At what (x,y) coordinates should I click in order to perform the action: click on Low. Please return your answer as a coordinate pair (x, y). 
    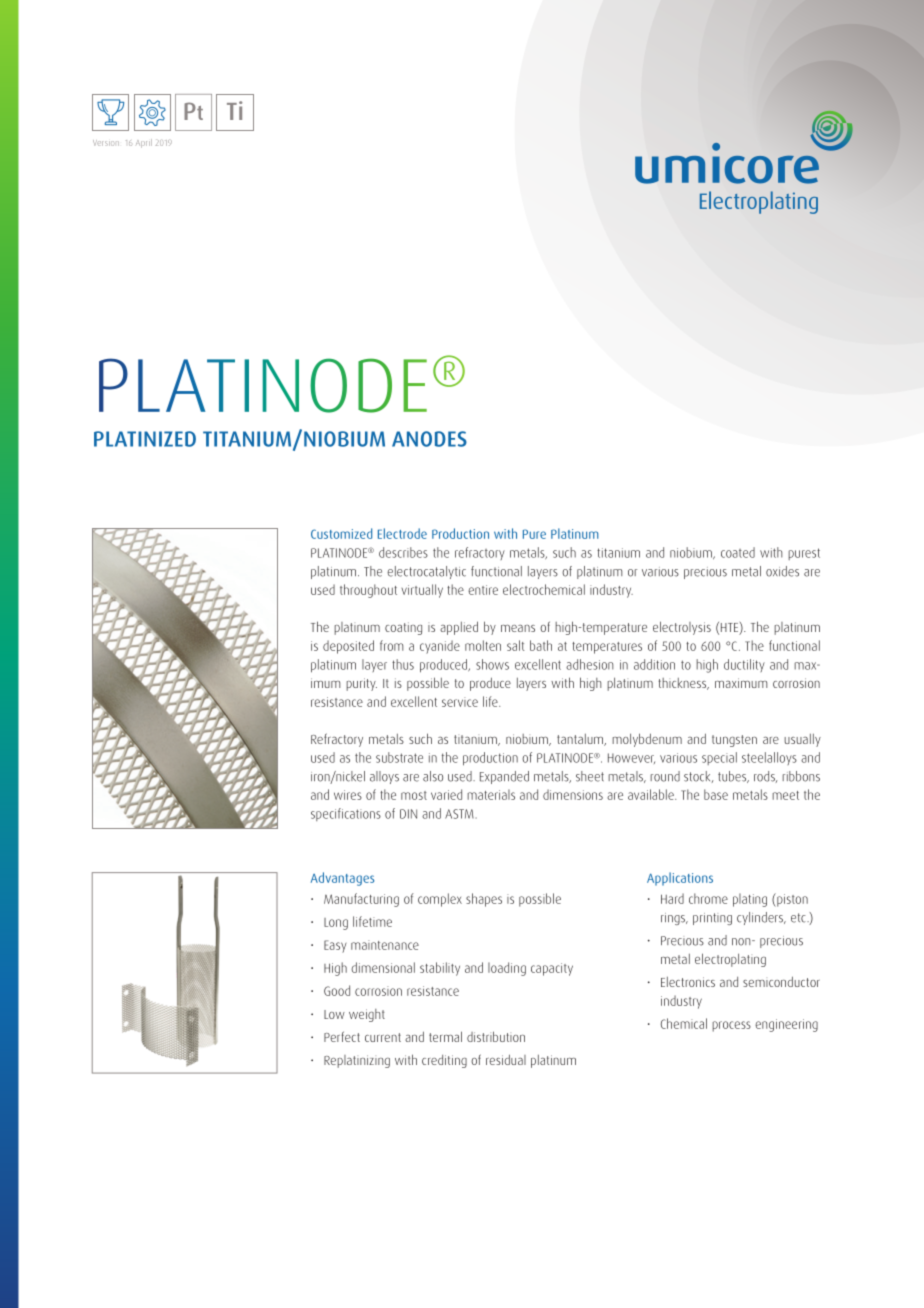
    Looking at the image, I should click on (334, 1014).
